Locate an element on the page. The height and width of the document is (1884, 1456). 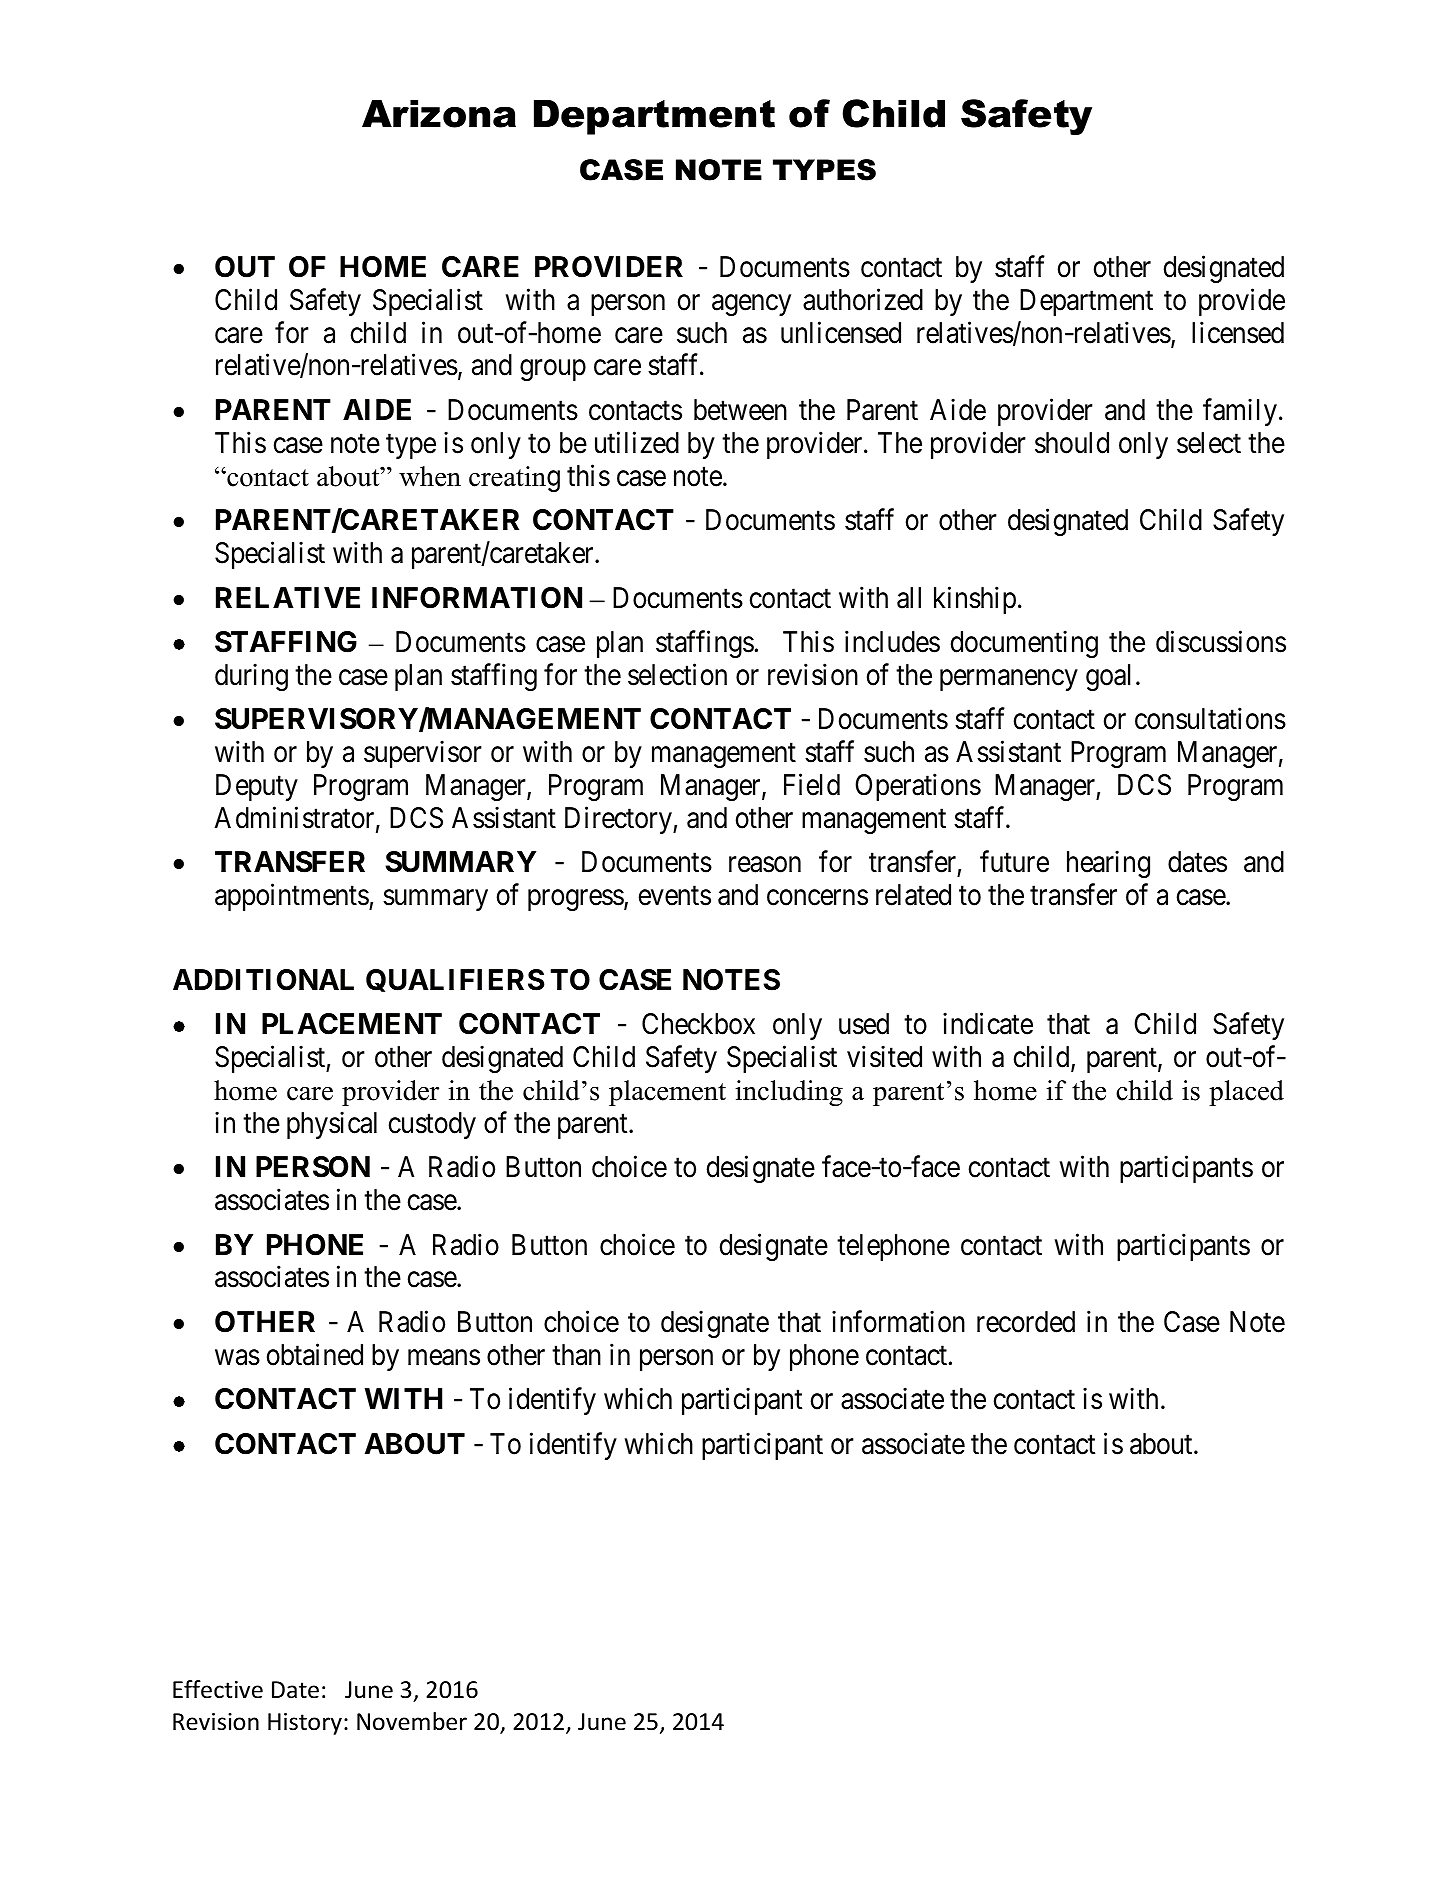
utilized is located at coordinates (637, 442).
